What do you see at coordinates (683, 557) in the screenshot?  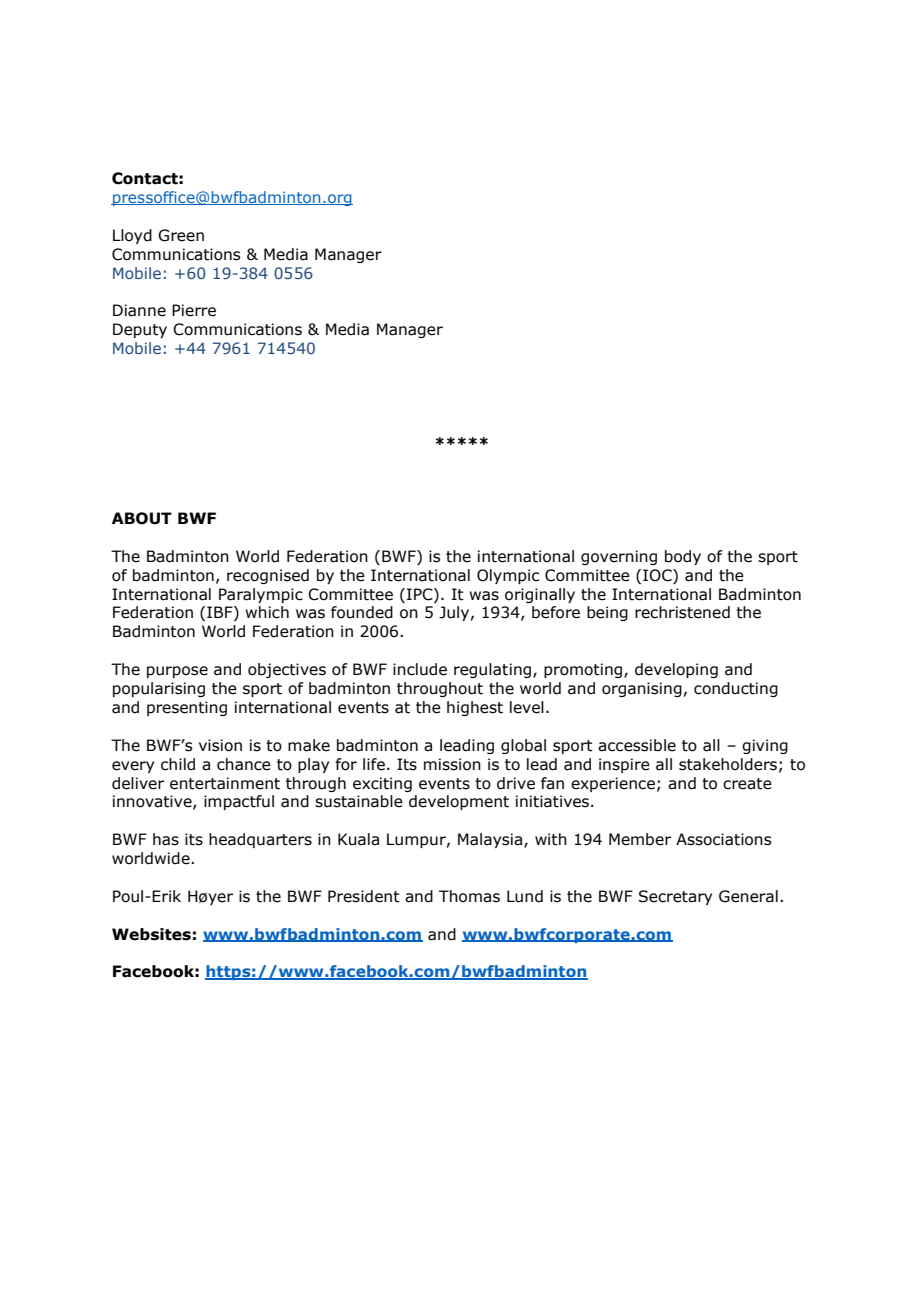 I see `body` at bounding box center [683, 557].
